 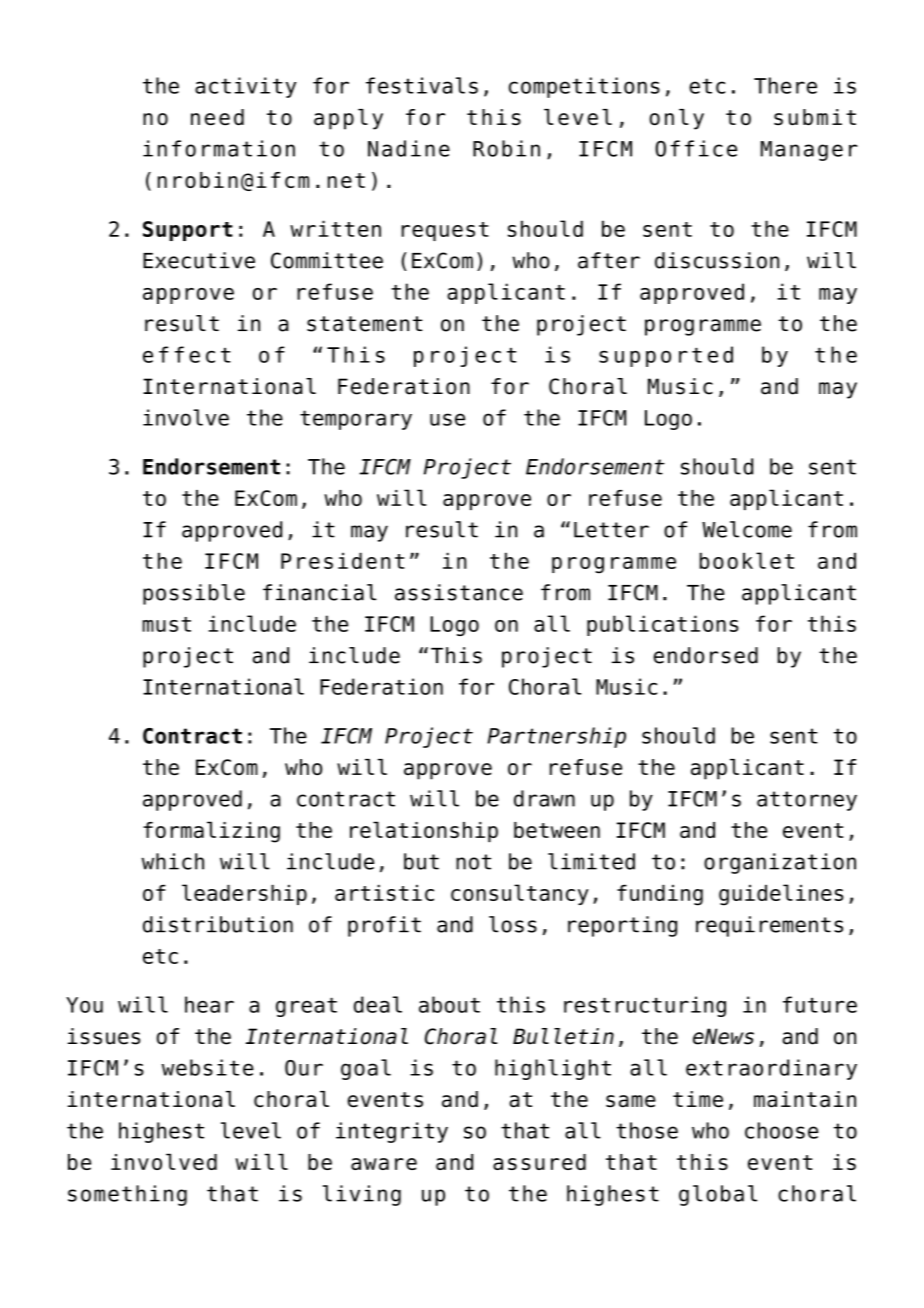 What do you see at coordinates (217, 117) in the document?
I see `need` at bounding box center [217, 117].
